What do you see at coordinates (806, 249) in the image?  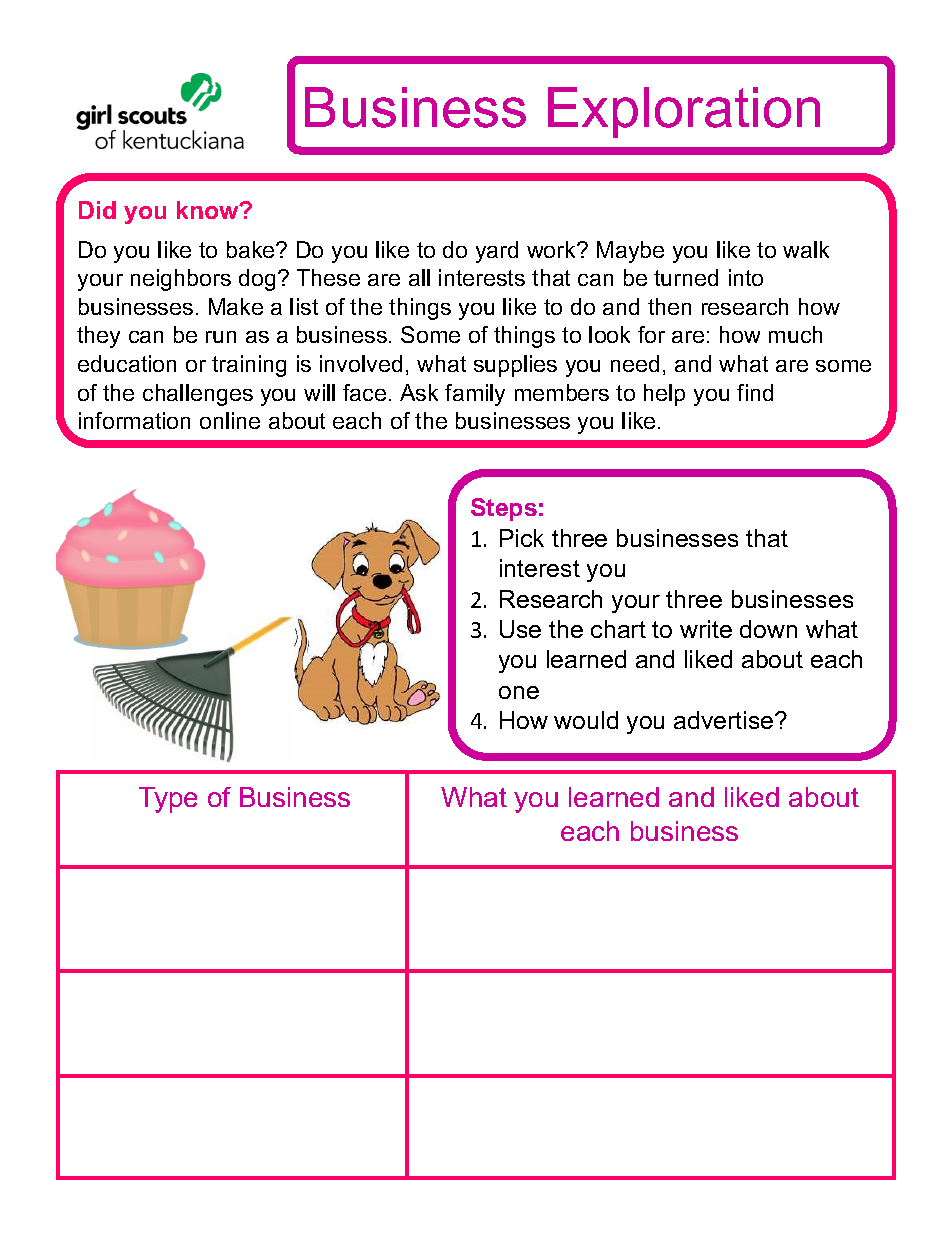 I see `walk` at bounding box center [806, 249].
